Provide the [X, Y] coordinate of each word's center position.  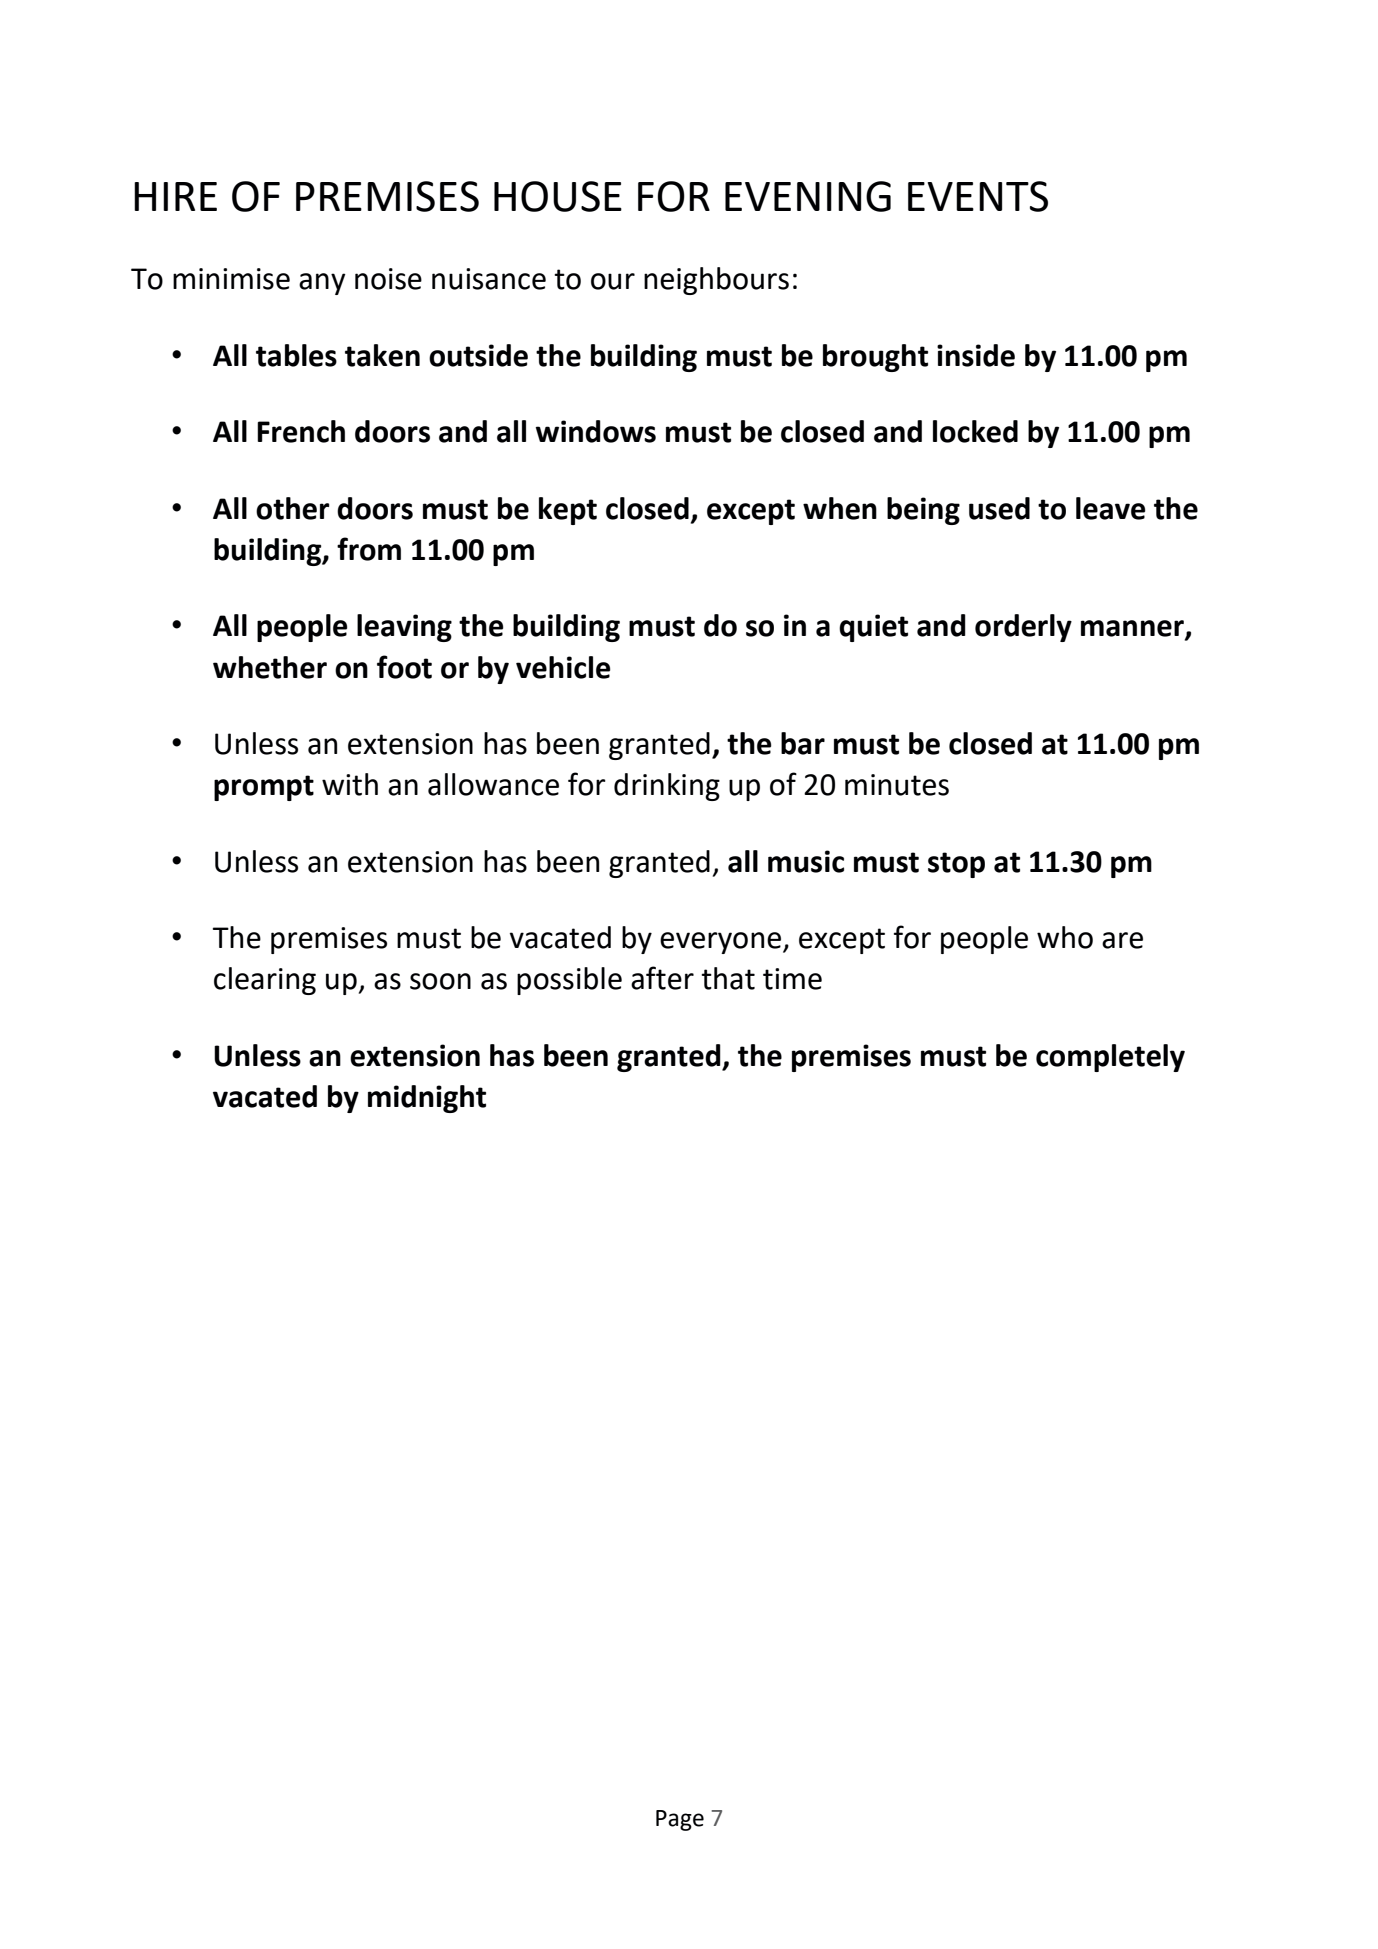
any [322, 284]
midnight [427, 1099]
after [662, 978]
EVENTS [978, 196]
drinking [667, 787]
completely [1110, 1058]
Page [680, 1820]
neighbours [716, 281]
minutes [897, 785]
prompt [264, 788]
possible [569, 981]
